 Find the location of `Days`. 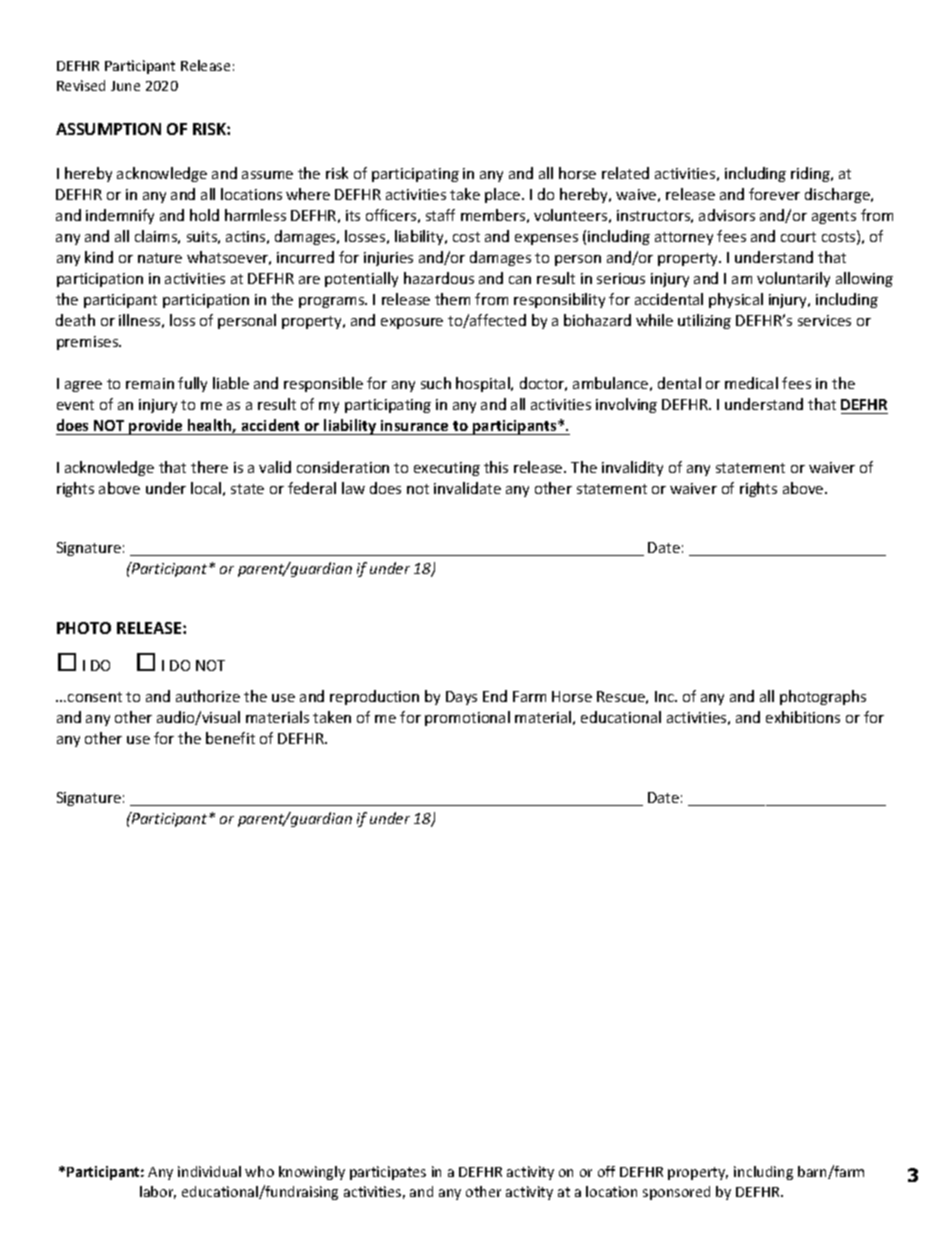

Days is located at coordinates (461, 698).
